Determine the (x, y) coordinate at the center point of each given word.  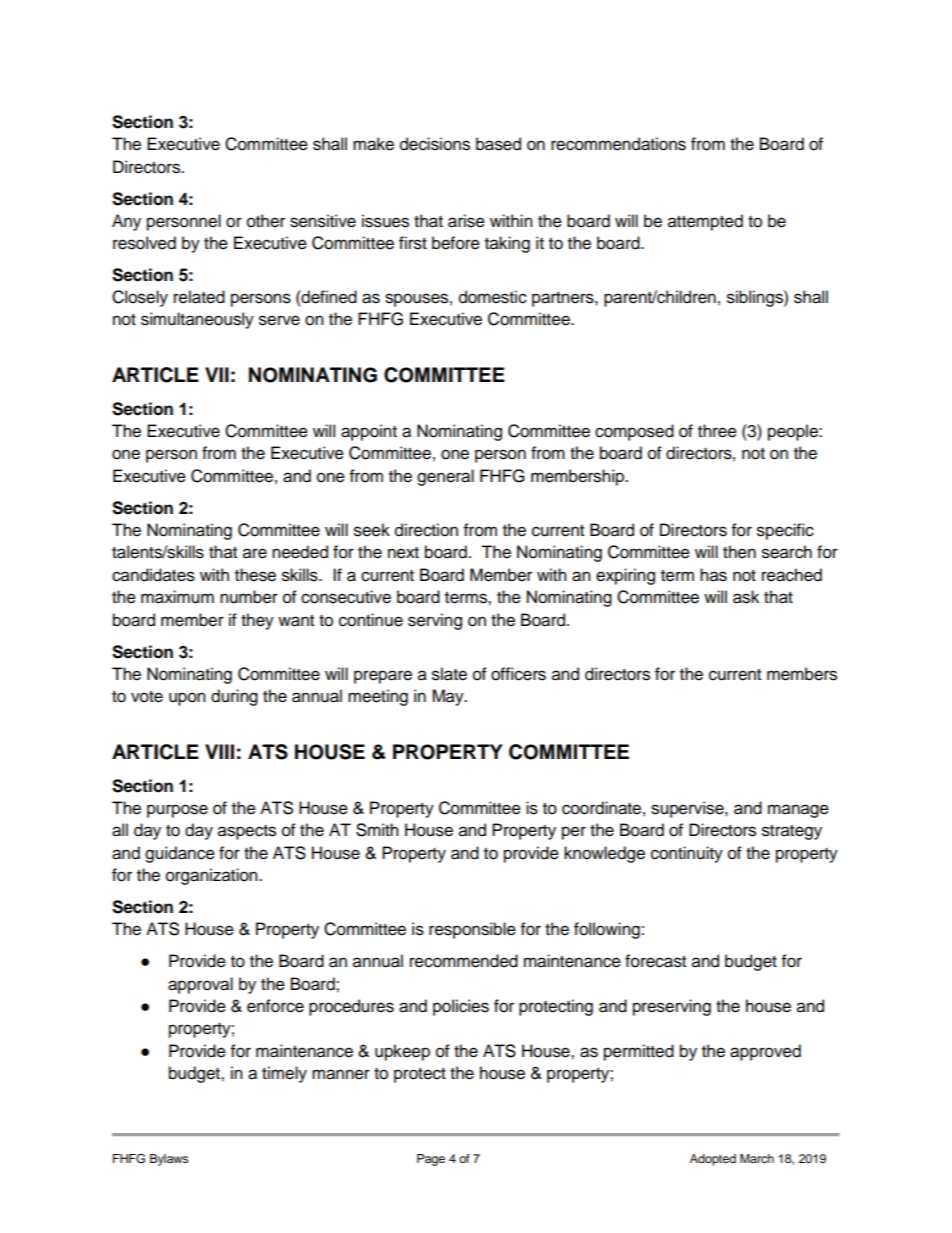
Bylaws (169, 1160)
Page (431, 1160)
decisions (435, 144)
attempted (705, 222)
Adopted (713, 1160)
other (266, 221)
